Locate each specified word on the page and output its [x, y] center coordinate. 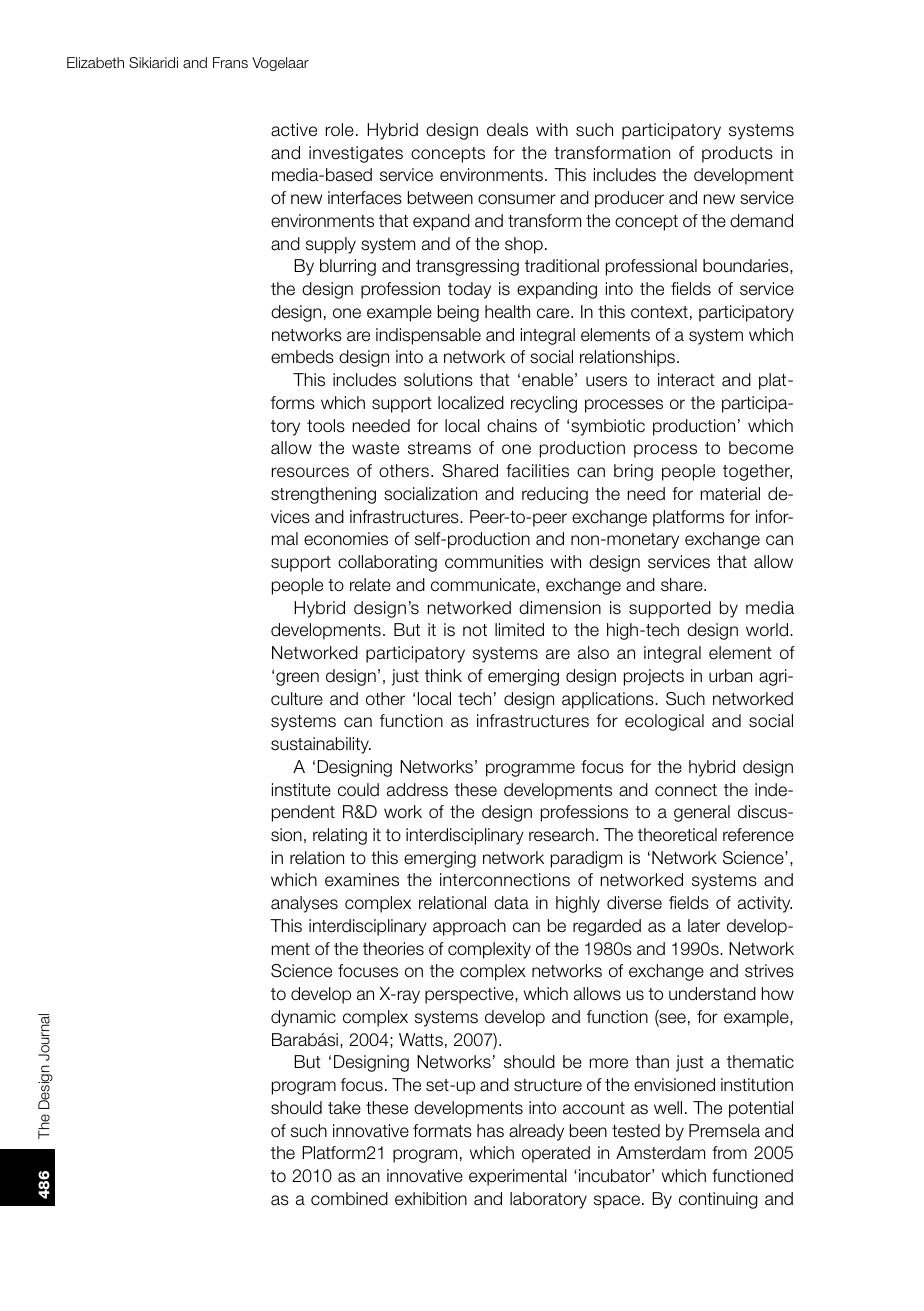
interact [686, 380]
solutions [438, 380]
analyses [304, 904]
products [737, 154]
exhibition [431, 1199]
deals [507, 130]
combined [349, 1199]
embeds [302, 357]
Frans [230, 62]
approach [469, 927]
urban [730, 676]
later [704, 926]
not [475, 630]
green [297, 679]
